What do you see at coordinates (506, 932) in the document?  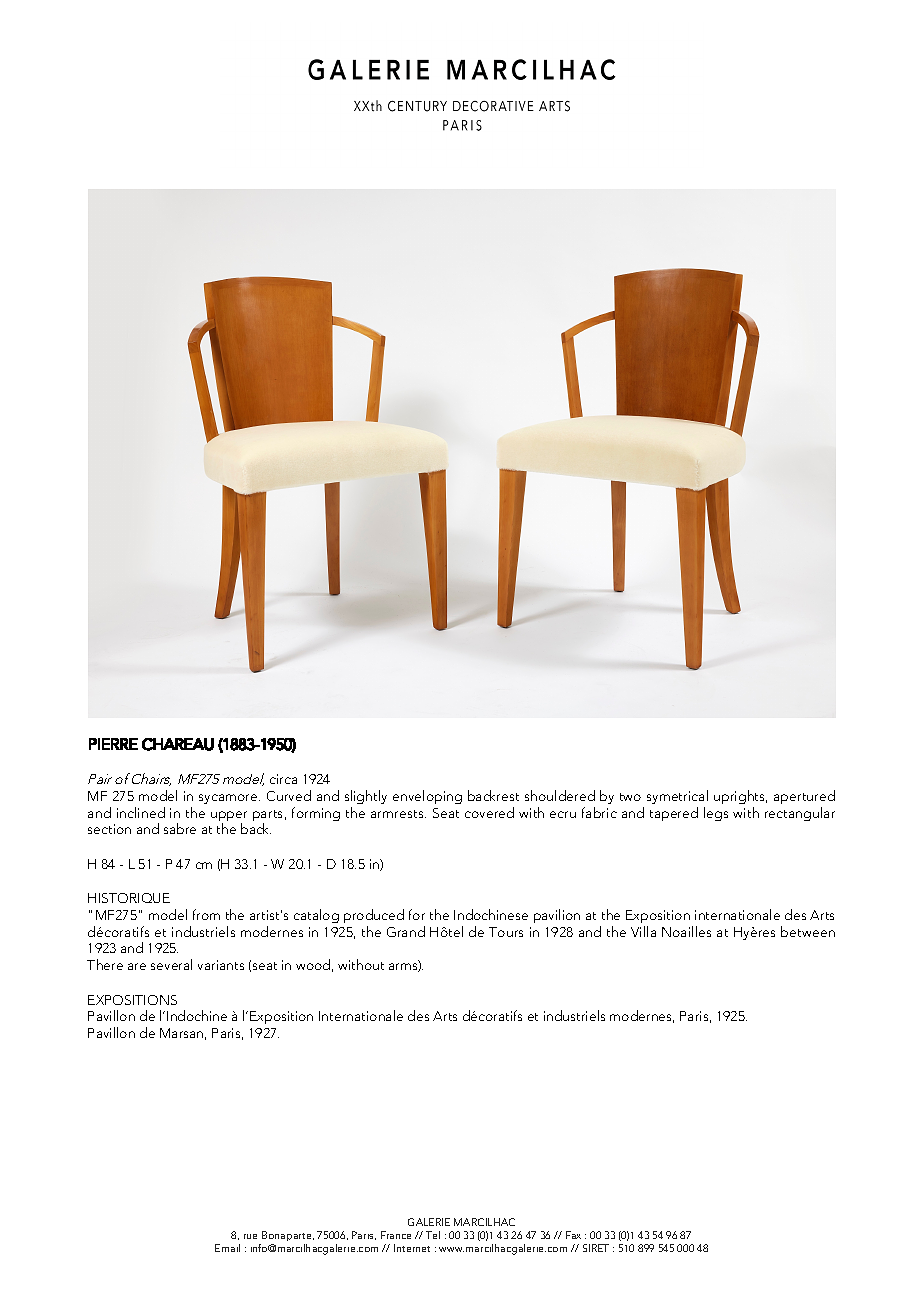 I see `Tours` at bounding box center [506, 932].
